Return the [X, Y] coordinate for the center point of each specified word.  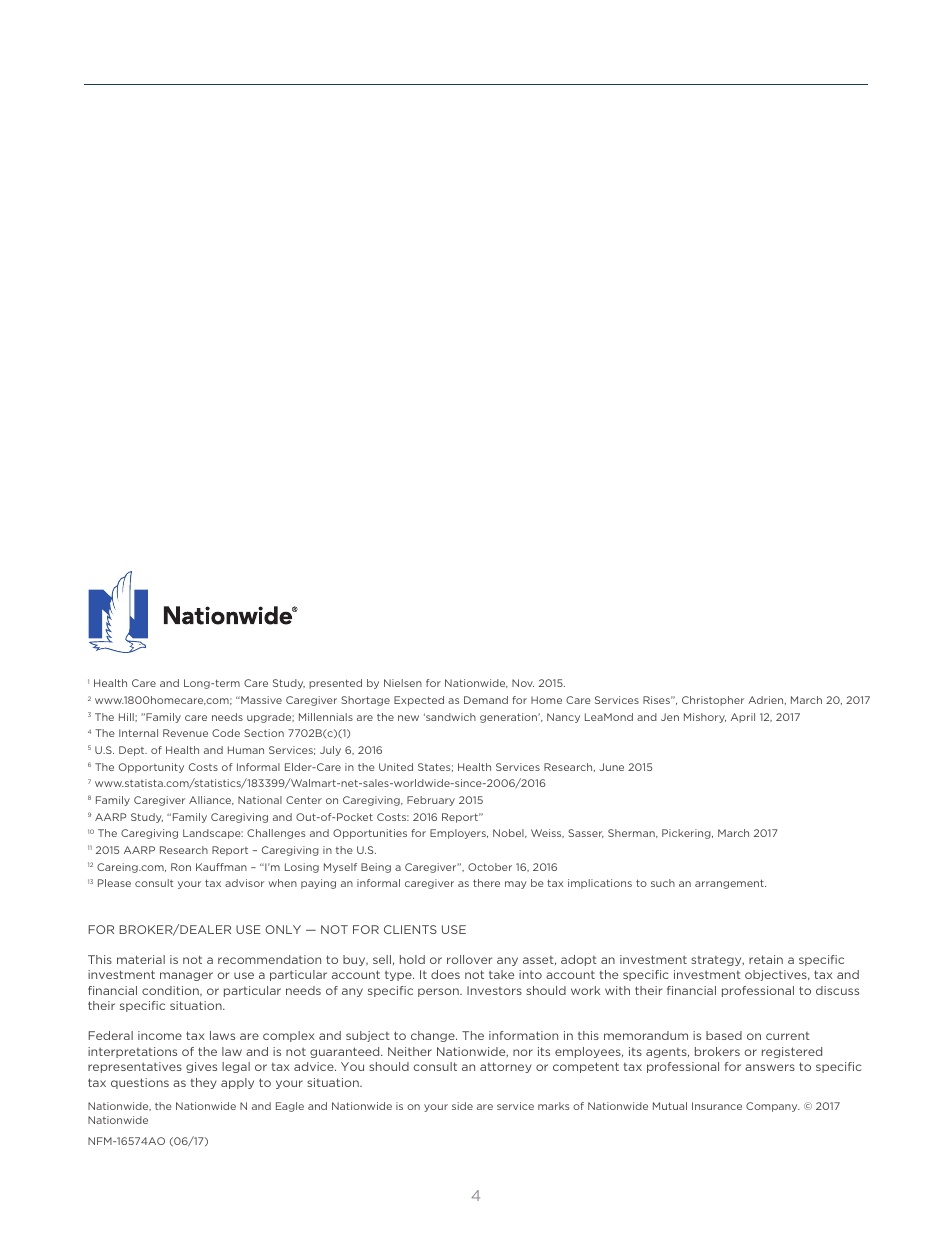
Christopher [713, 701]
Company [773, 1107]
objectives [777, 975]
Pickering [687, 834]
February [431, 801]
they [204, 1083]
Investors [494, 990]
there [486, 883]
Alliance [211, 800]
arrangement [730, 884]
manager [186, 976]
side [462, 1106]
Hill [127, 717]
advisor [244, 883]
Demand [486, 700]
